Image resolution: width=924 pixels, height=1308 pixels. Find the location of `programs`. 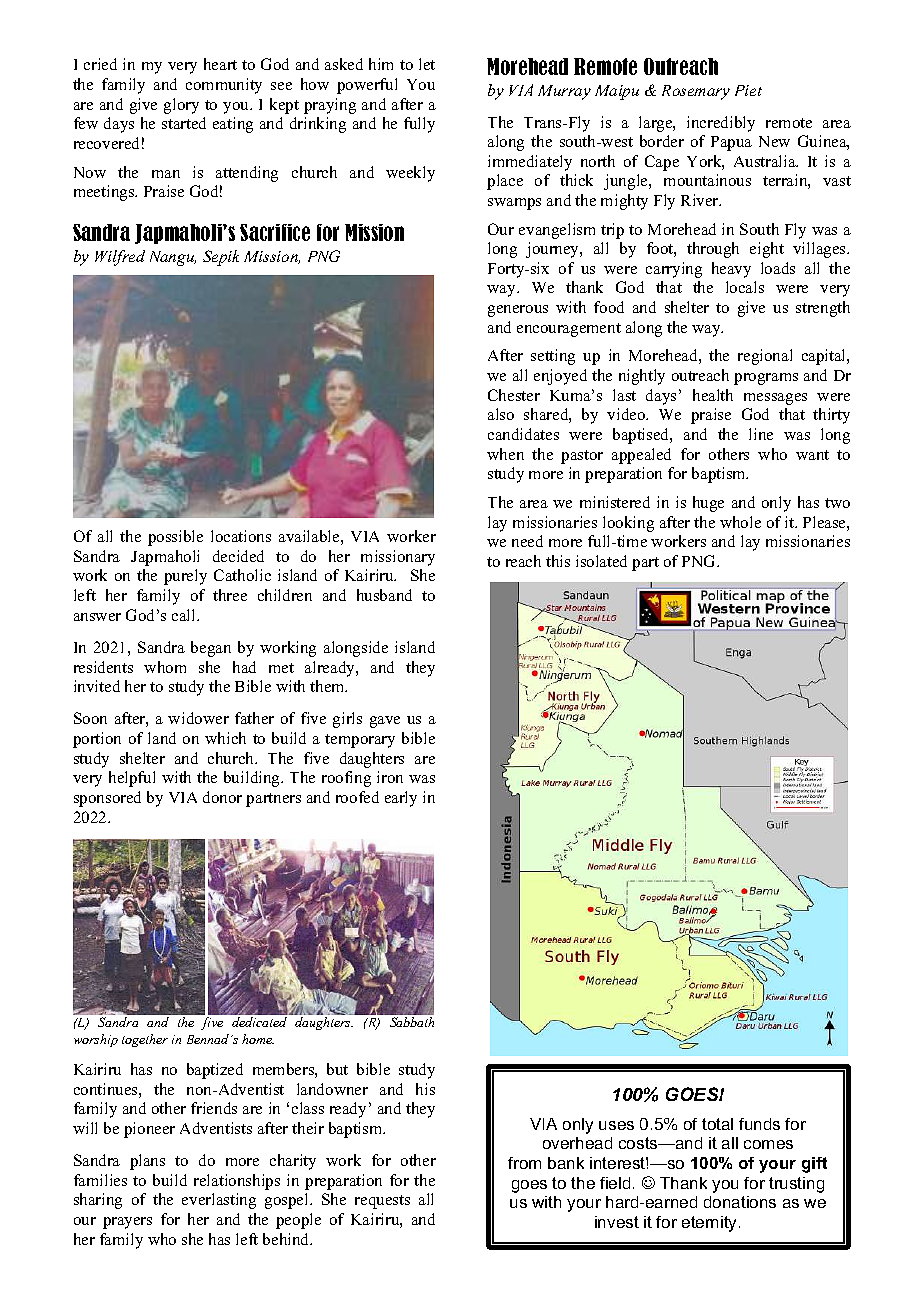

programs is located at coordinates (766, 379).
